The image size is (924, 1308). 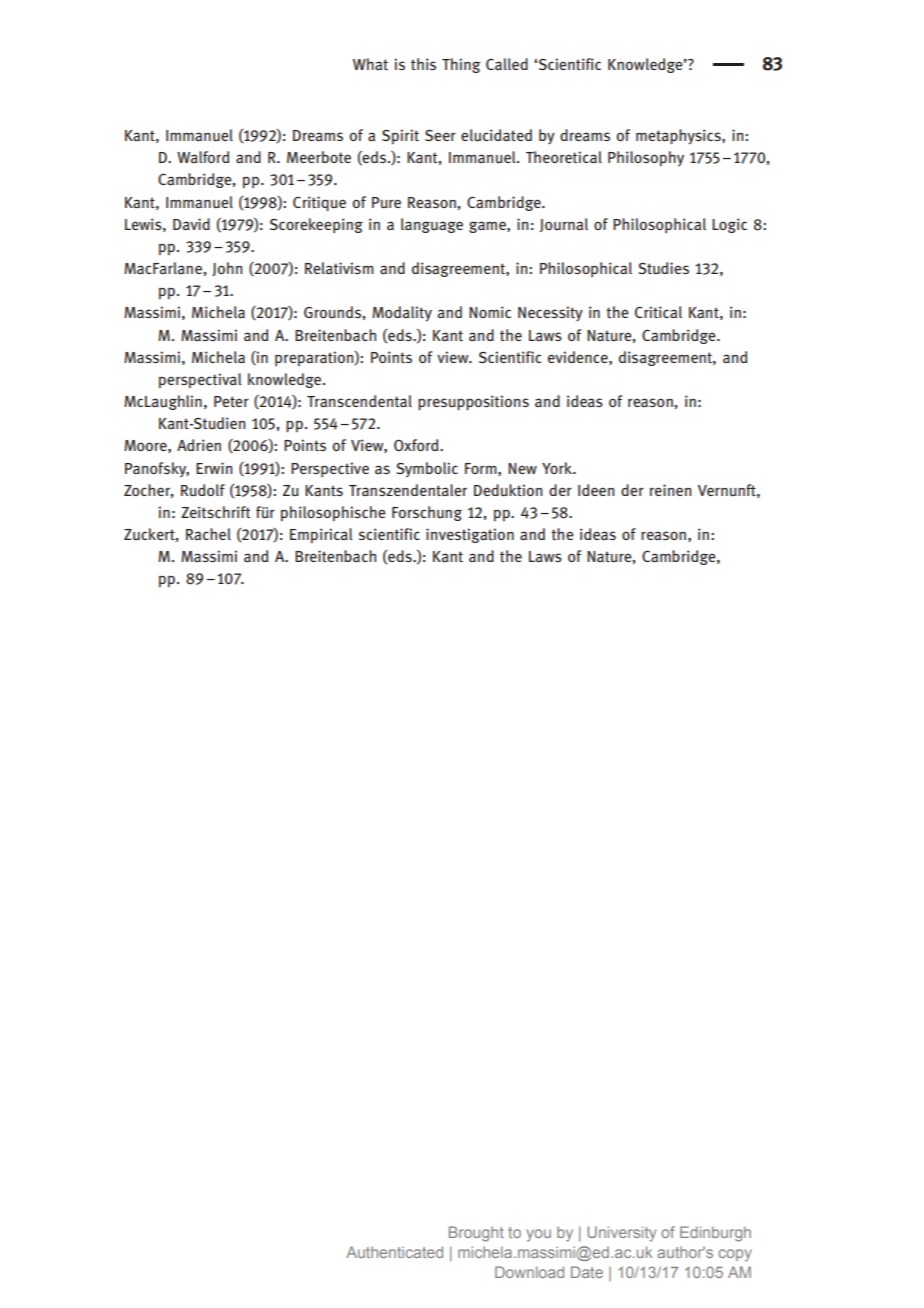 What do you see at coordinates (476, 1234) in the screenshot?
I see `Brought` at bounding box center [476, 1234].
